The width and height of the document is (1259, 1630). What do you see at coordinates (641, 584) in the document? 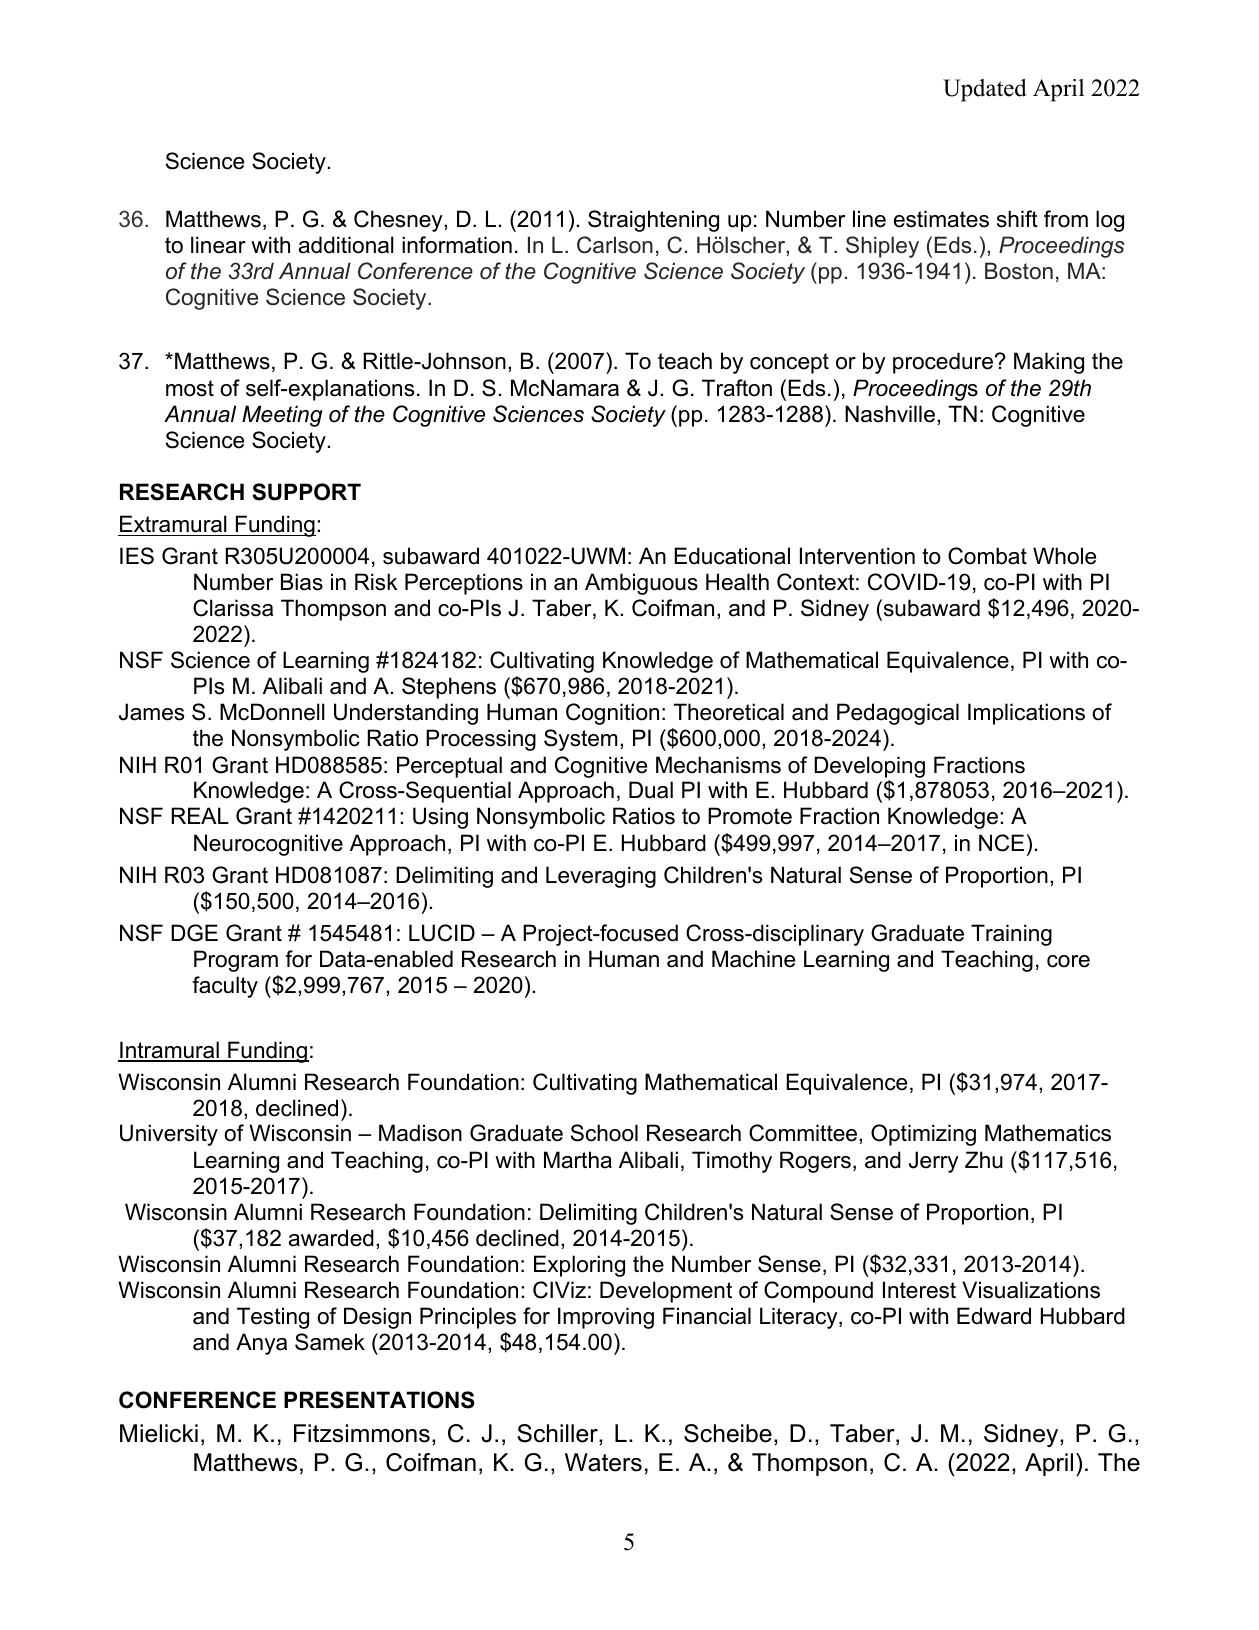
I see `Ambiguous` at bounding box center [641, 584].
